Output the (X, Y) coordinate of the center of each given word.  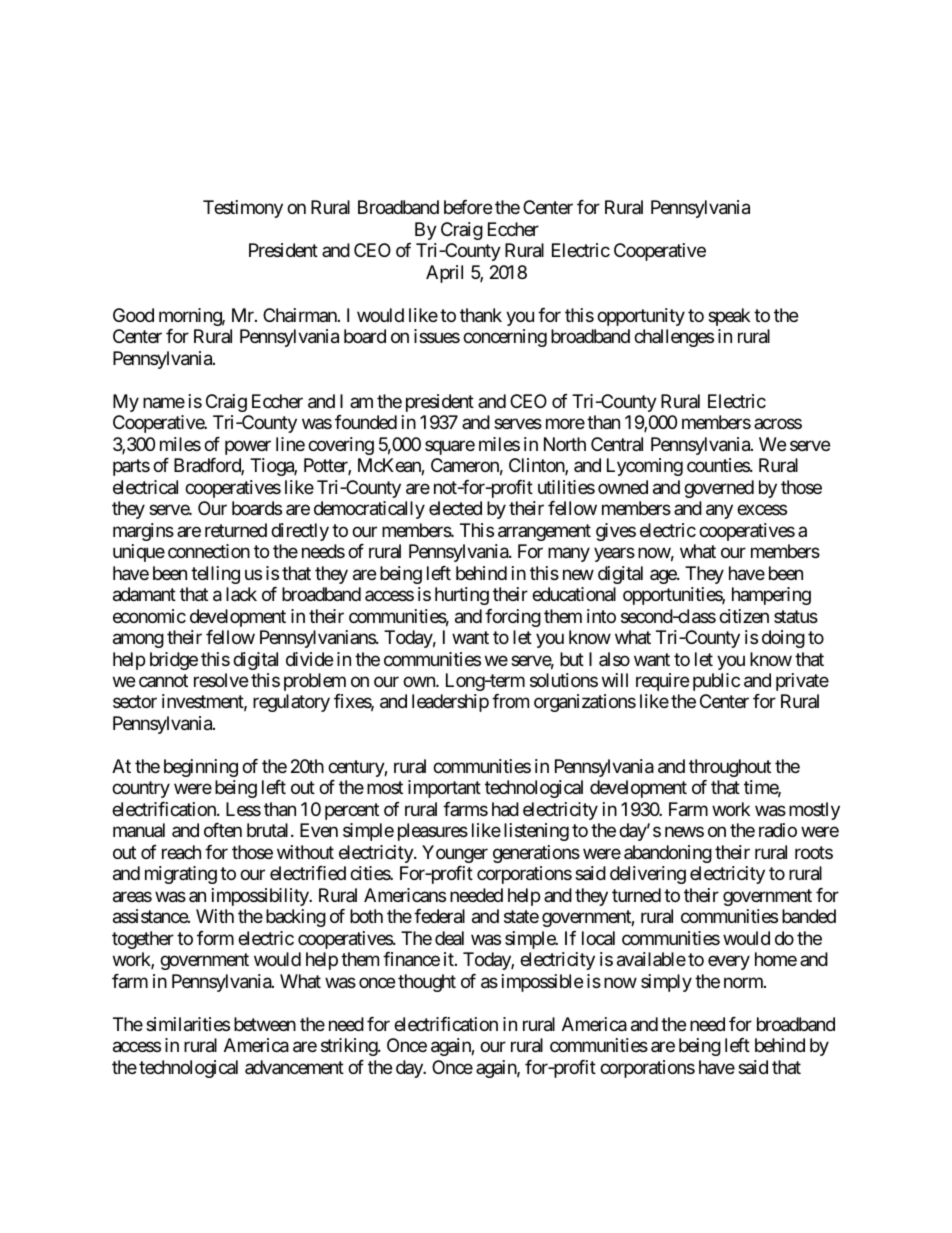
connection (209, 551)
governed (719, 489)
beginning (201, 768)
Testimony (243, 209)
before (468, 207)
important (444, 789)
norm (744, 982)
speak (729, 317)
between (265, 1024)
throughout (730, 768)
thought (427, 983)
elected (455, 508)
